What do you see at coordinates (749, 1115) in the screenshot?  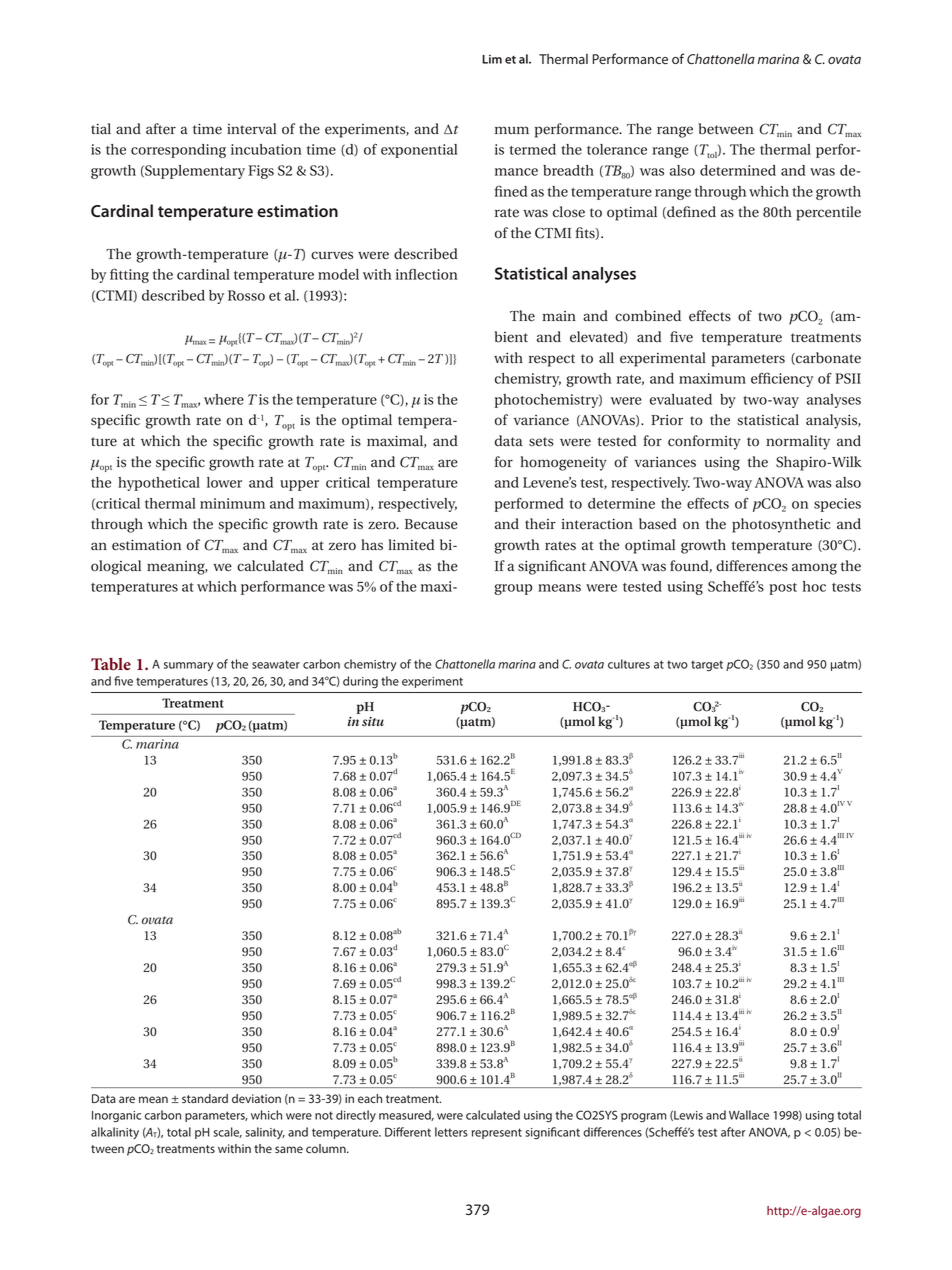 I see `Wallace` at bounding box center [749, 1115].
